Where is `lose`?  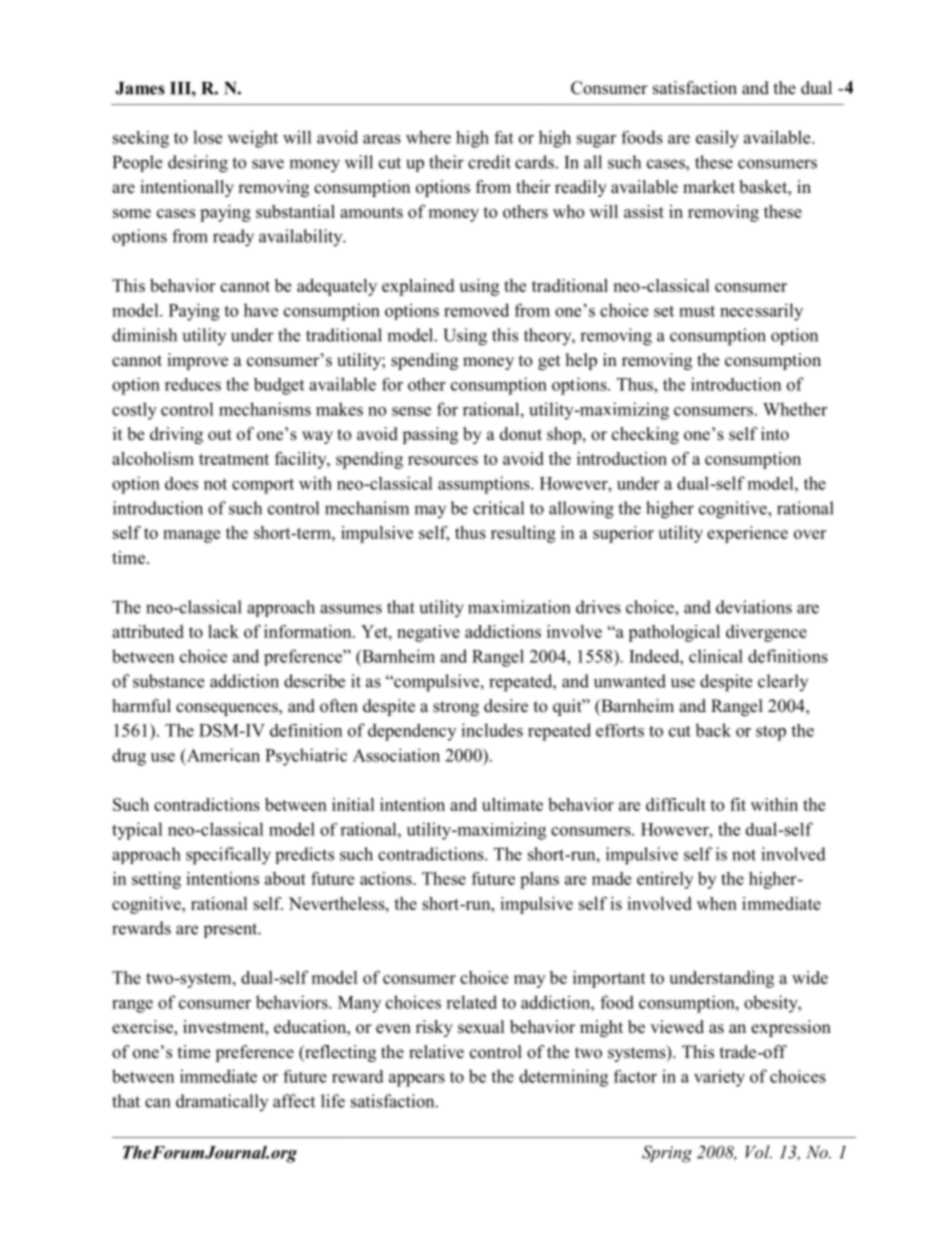 lose is located at coordinates (207, 137).
